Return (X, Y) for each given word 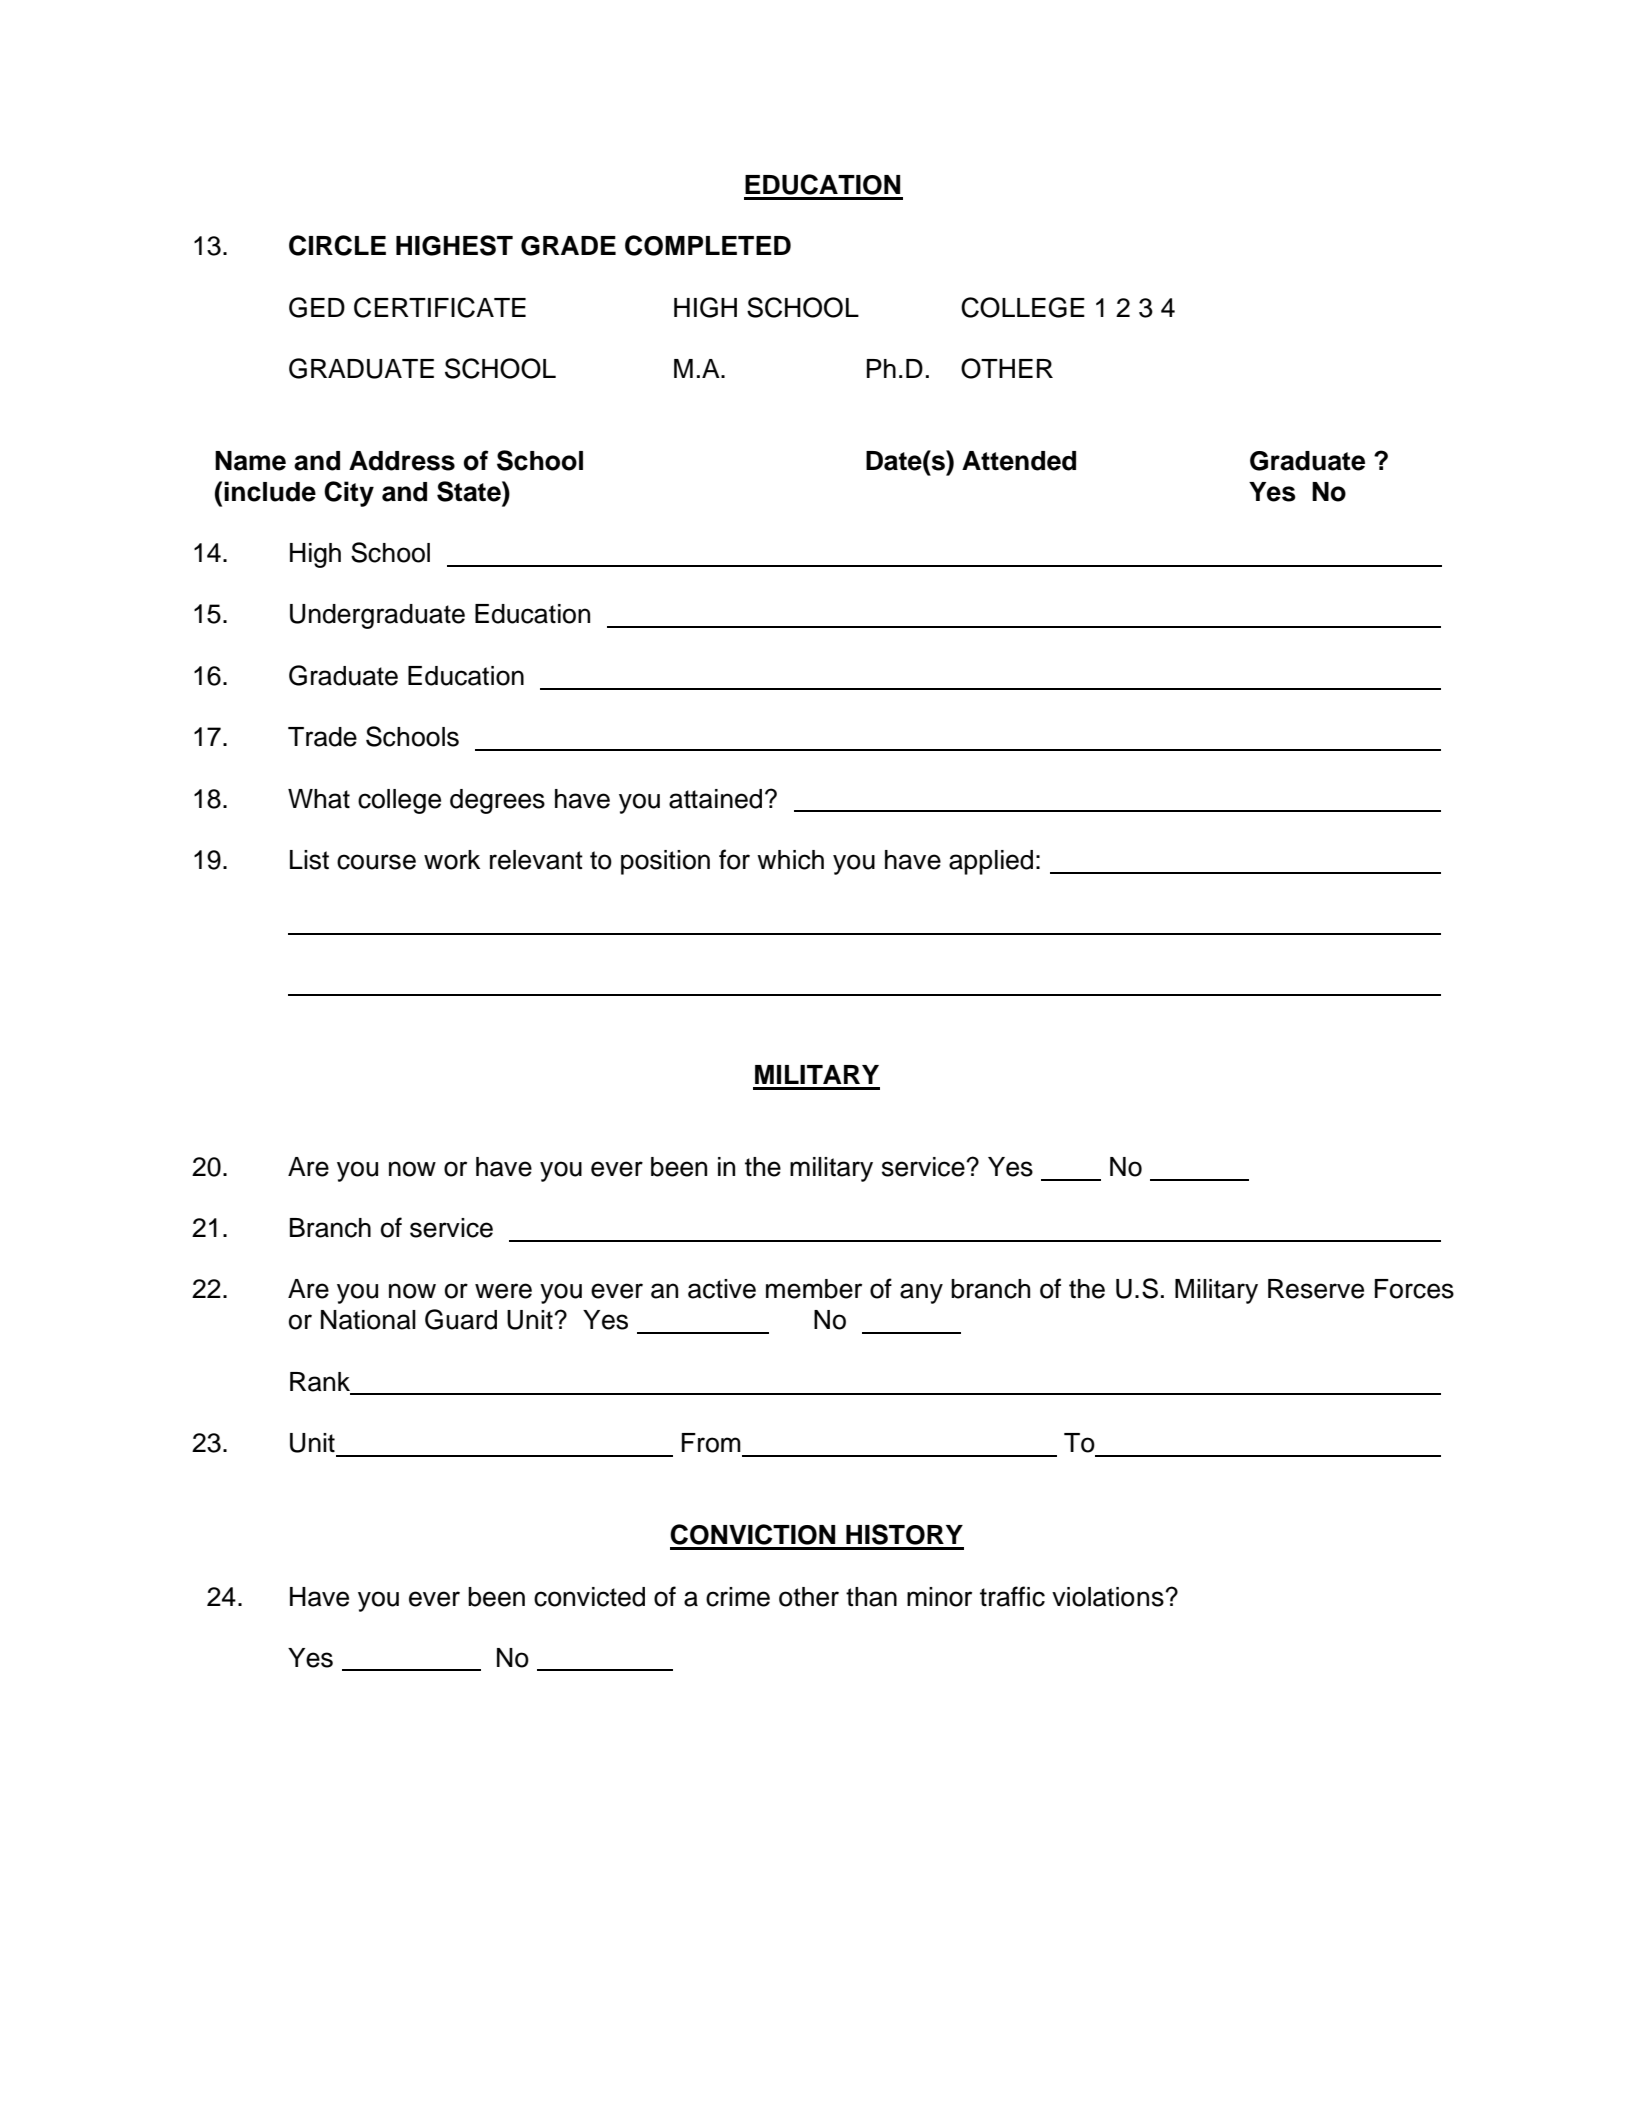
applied (991, 862)
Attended (1019, 461)
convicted (589, 1597)
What (319, 799)
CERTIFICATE (440, 307)
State (470, 491)
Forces (1414, 1289)
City (349, 494)
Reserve (1316, 1289)
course (376, 862)
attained (715, 799)
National (368, 1320)
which (790, 860)
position (665, 862)
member (814, 1289)
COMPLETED (708, 245)
